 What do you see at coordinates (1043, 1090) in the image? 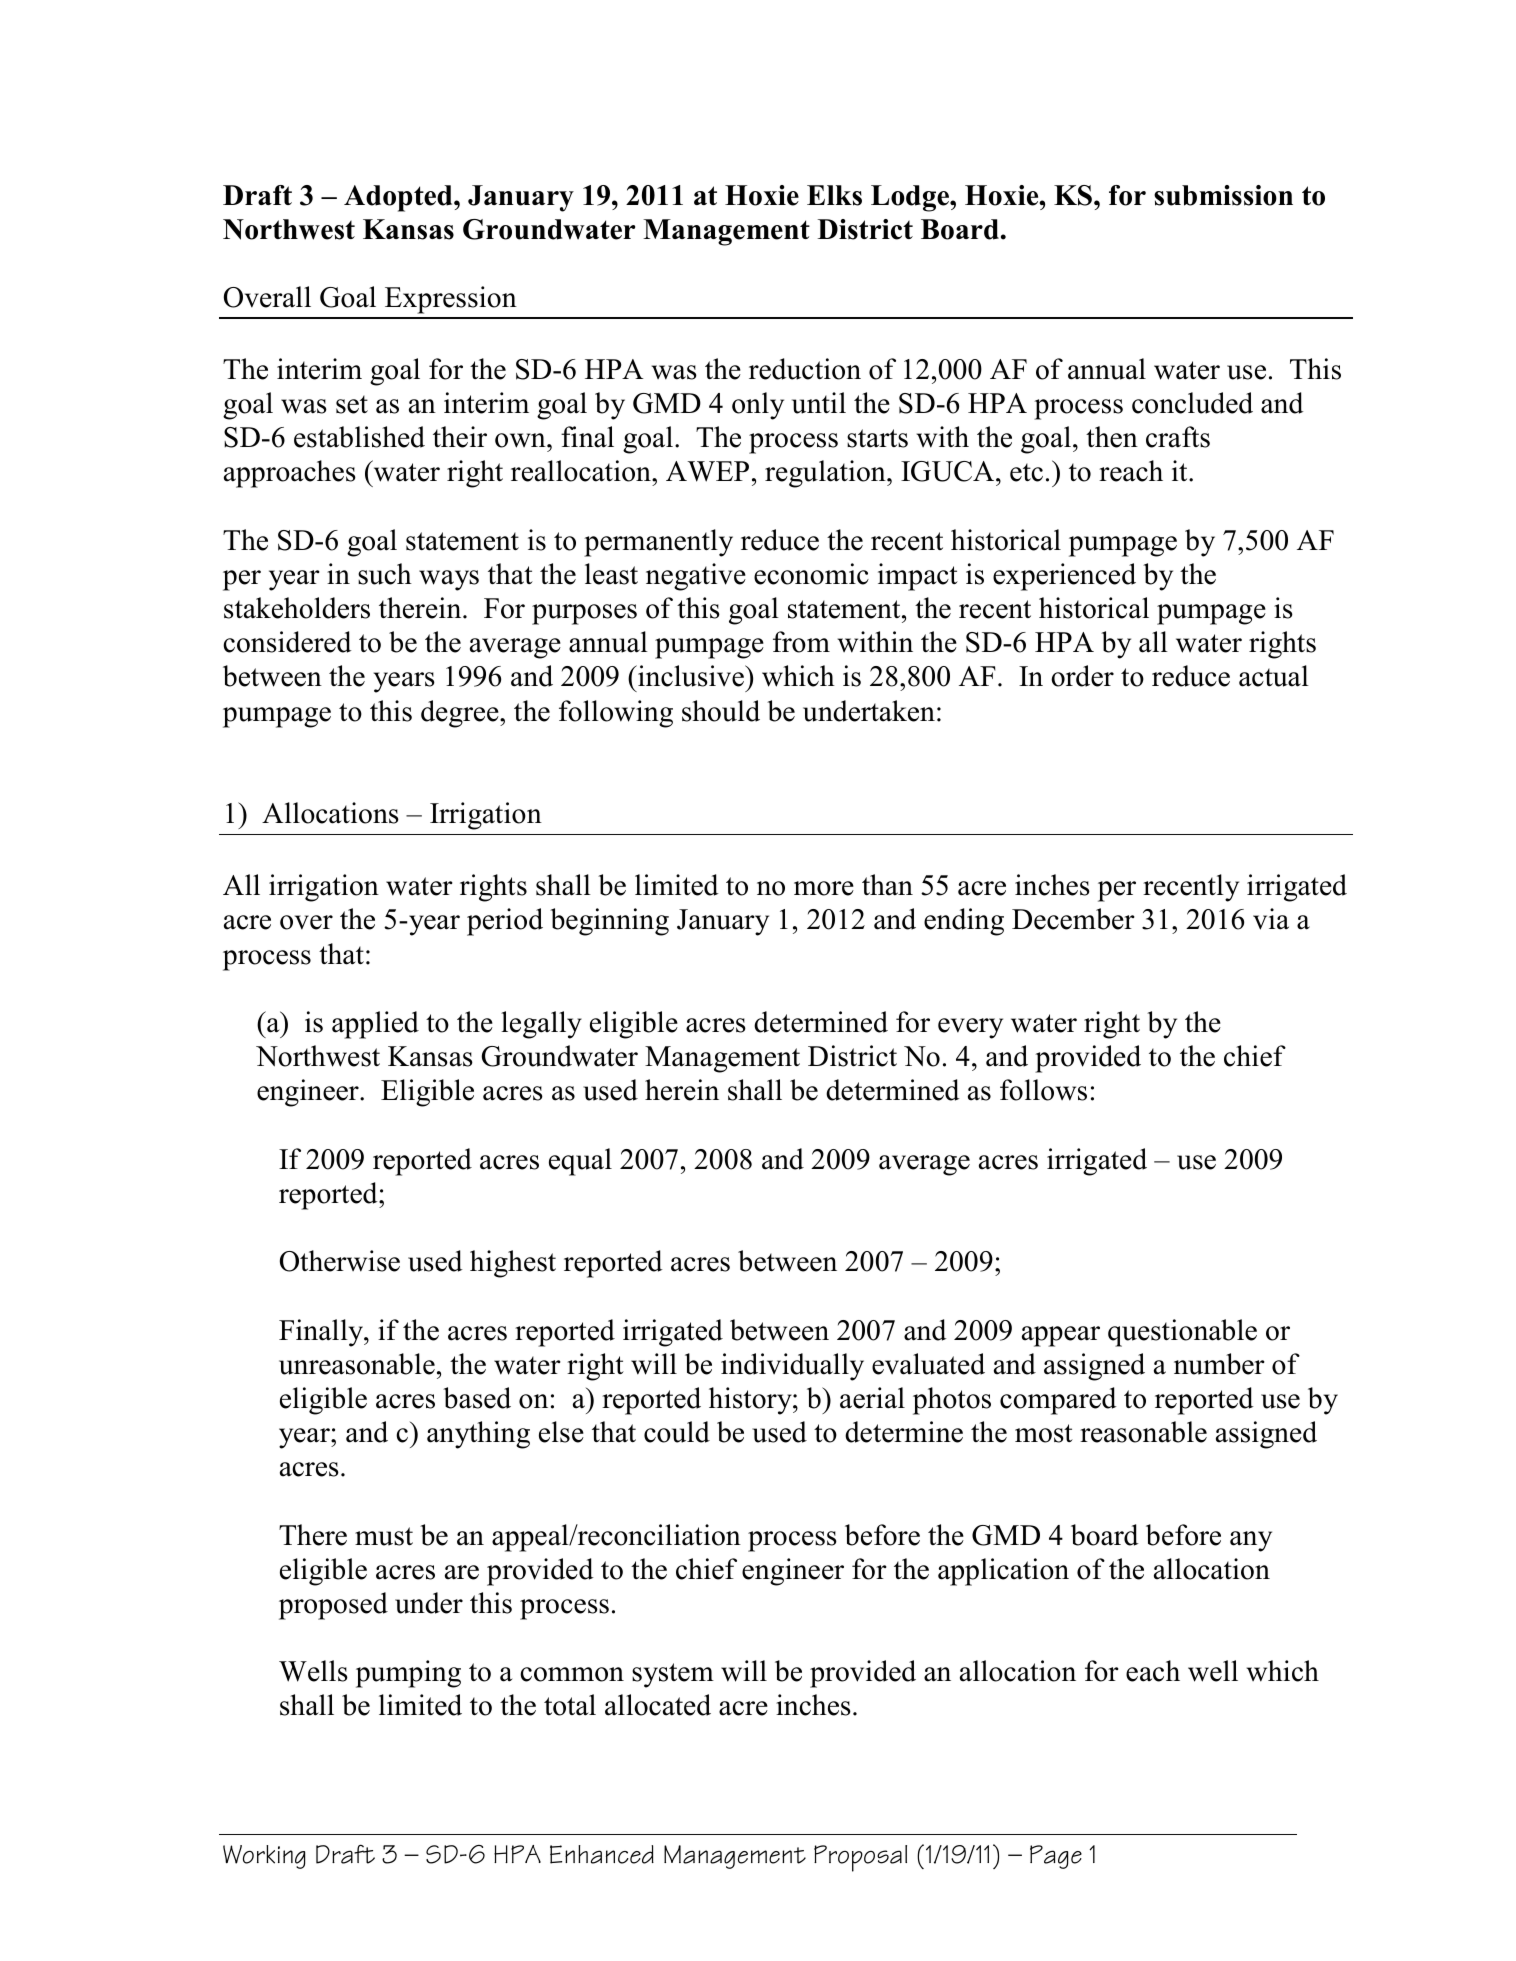
I see `follows` at bounding box center [1043, 1090].
